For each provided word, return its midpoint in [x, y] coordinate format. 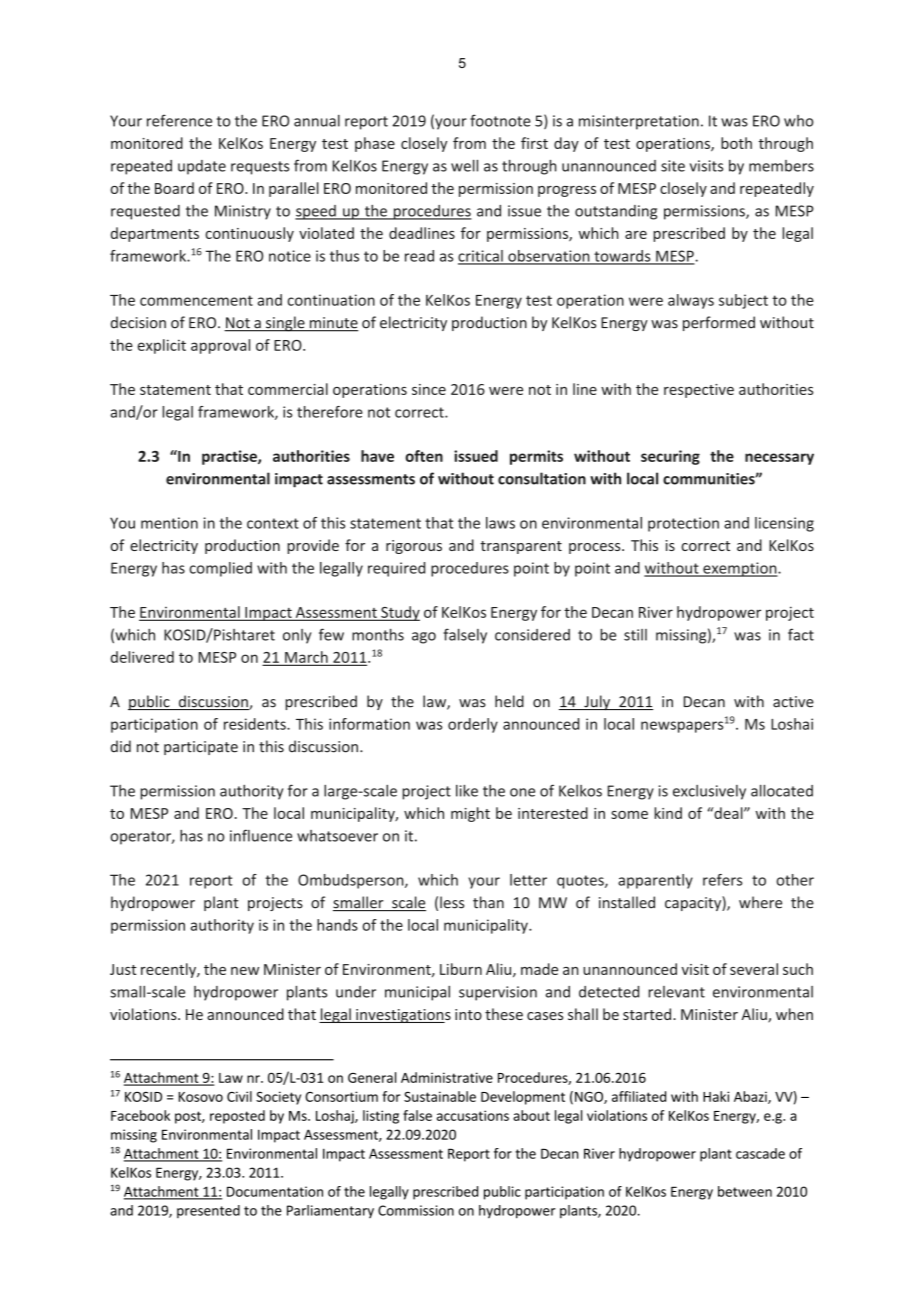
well [464, 166]
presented [208, 1211]
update [202, 167]
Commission [416, 1210]
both [736, 143]
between [745, 1191]
